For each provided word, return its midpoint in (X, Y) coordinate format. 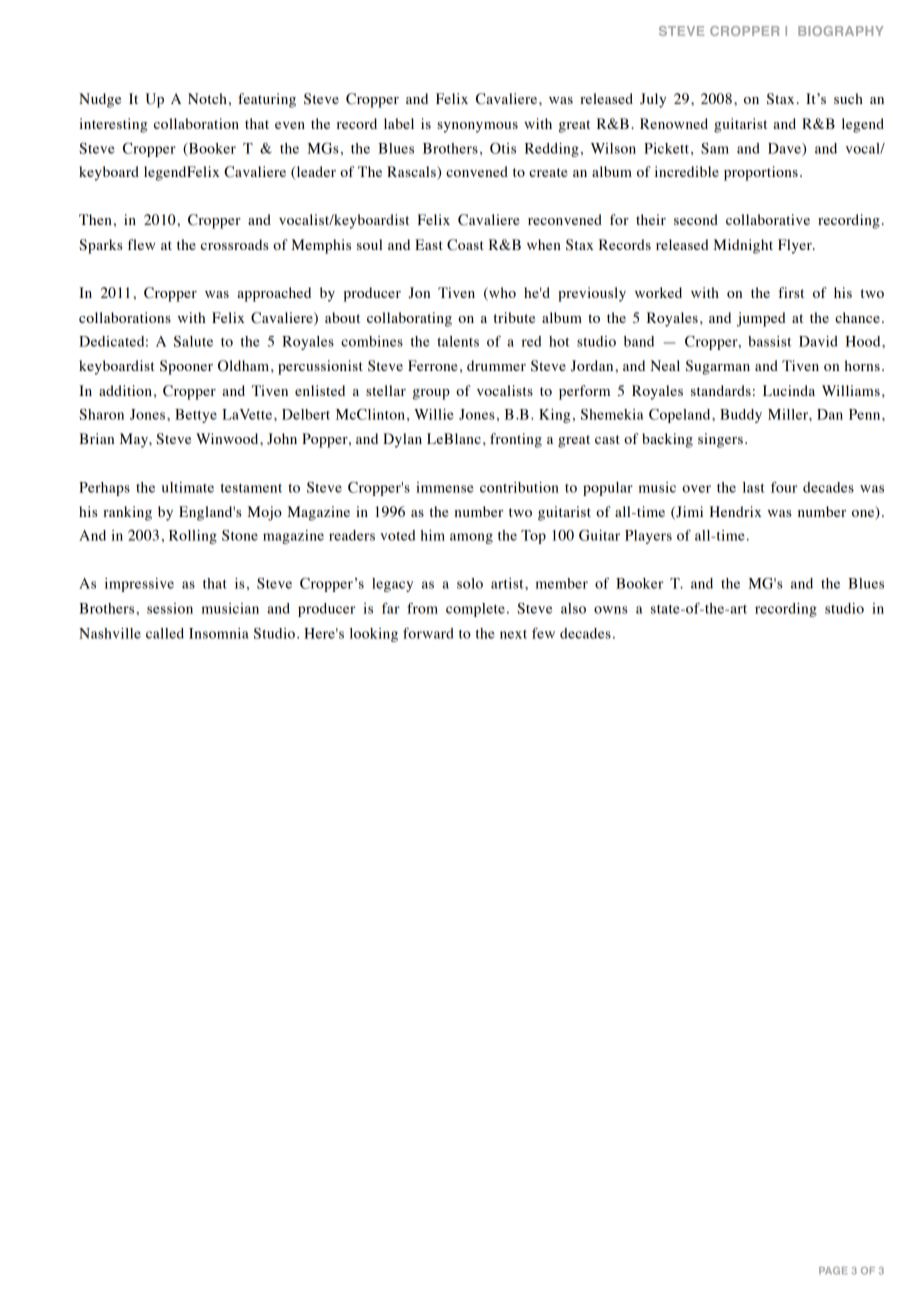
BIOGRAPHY (841, 31)
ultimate (188, 487)
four (784, 487)
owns (611, 610)
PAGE (833, 1271)
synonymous (477, 127)
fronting (516, 440)
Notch (207, 98)
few (543, 633)
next (513, 634)
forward (428, 633)
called (165, 633)
